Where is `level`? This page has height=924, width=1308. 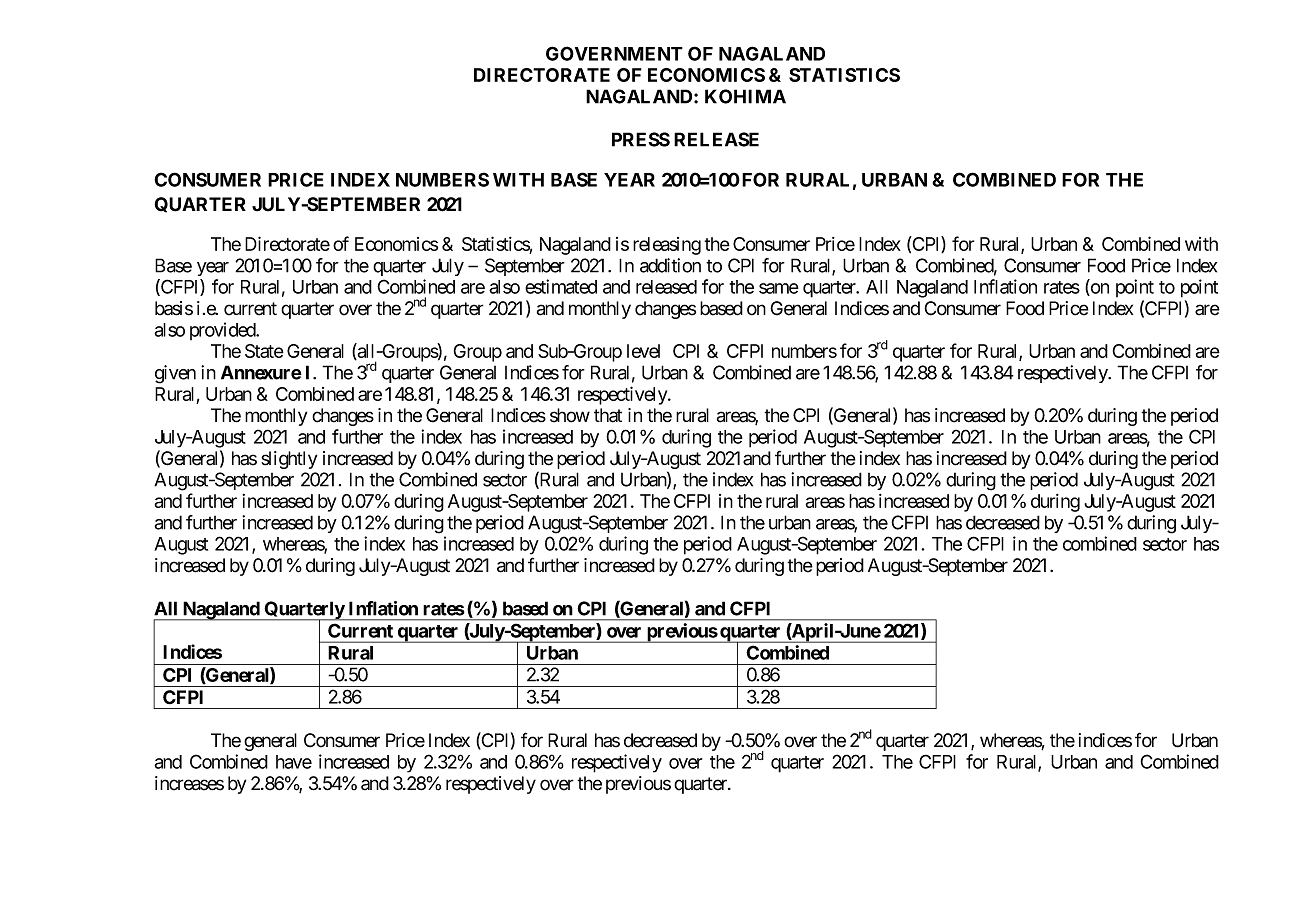
level is located at coordinates (643, 351).
